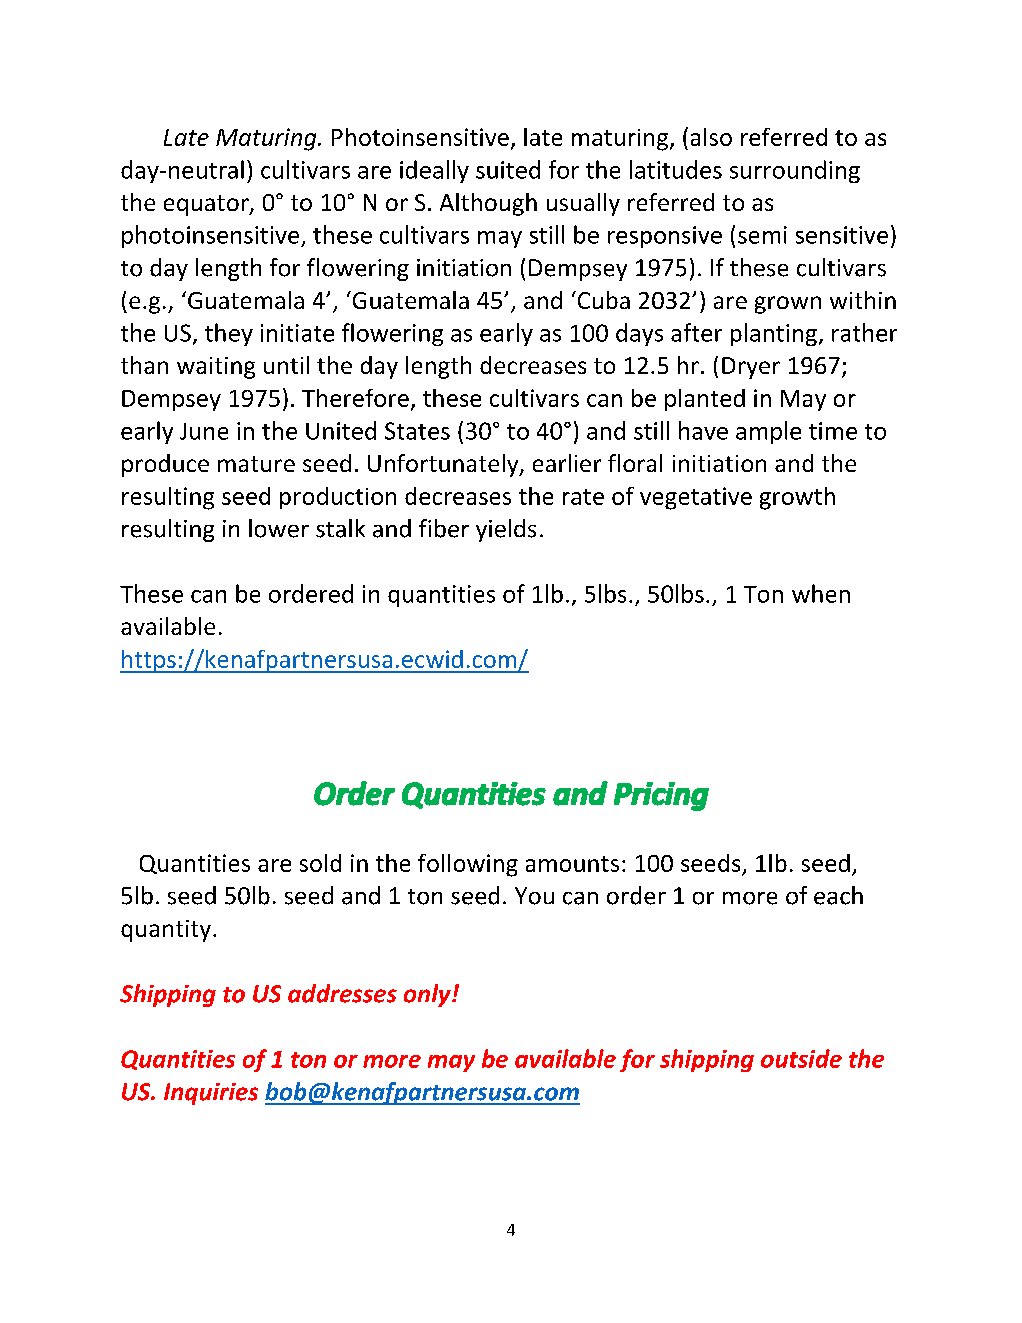  Describe the element at coordinates (207, 205) in the document. I see `equator` at that location.
